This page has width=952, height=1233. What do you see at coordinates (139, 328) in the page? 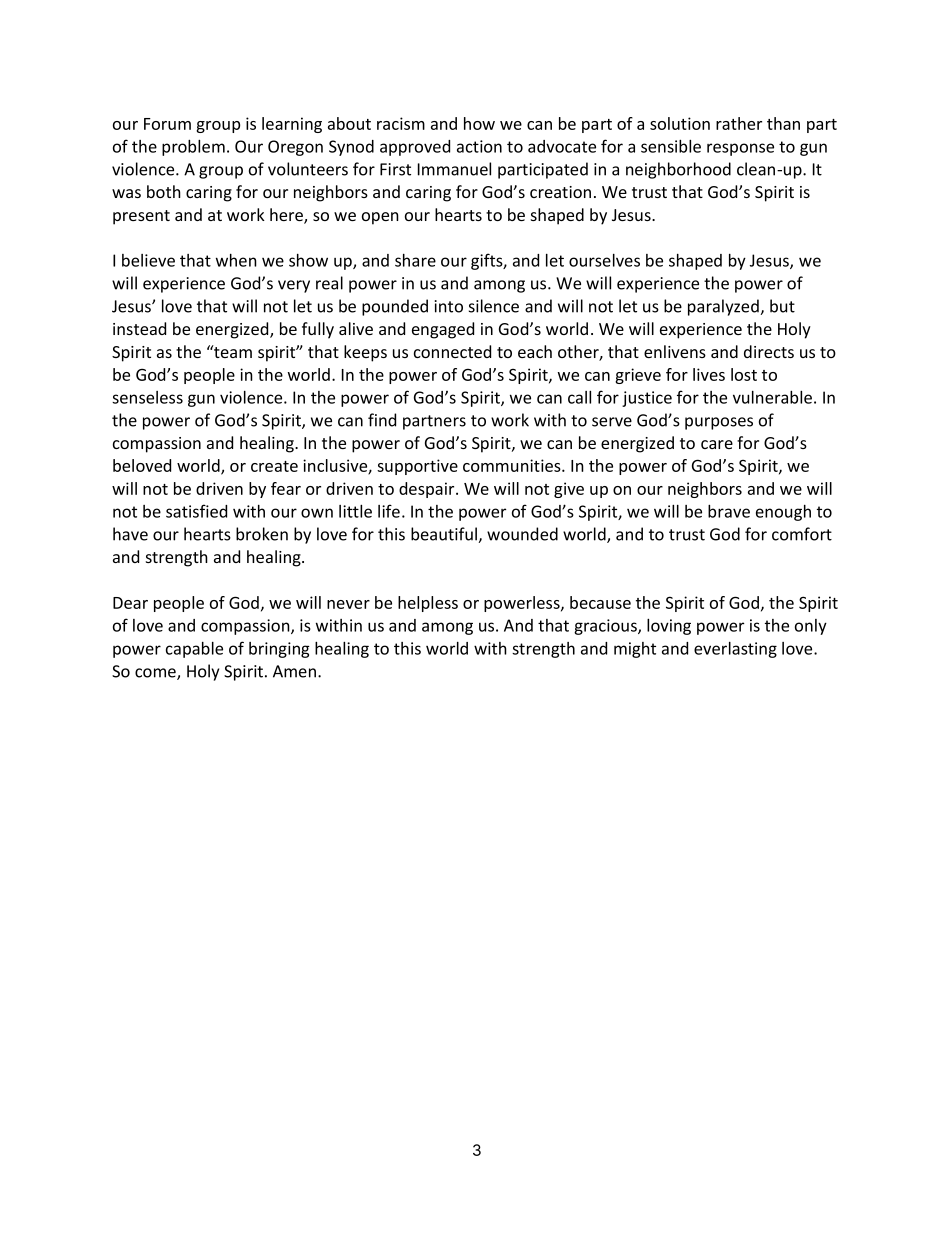
I see `instead` at bounding box center [139, 328].
